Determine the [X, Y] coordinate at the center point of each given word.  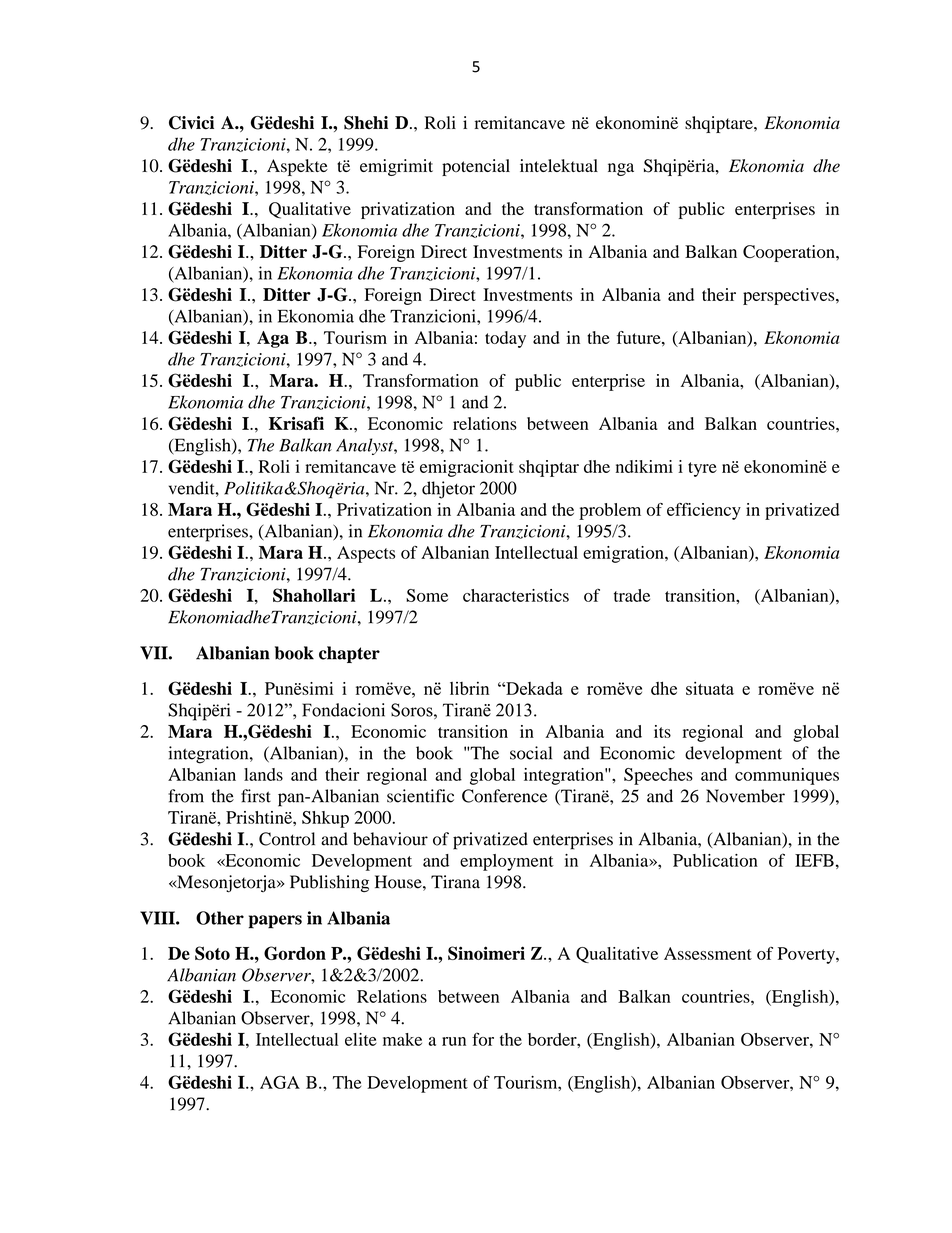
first [256, 796]
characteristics [516, 595]
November [745, 796]
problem [610, 511]
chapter [349, 654]
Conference [505, 796]
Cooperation [790, 253]
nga [621, 169]
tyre [702, 469]
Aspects [366, 554]
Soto [212, 953]
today [505, 339]
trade [632, 595]
